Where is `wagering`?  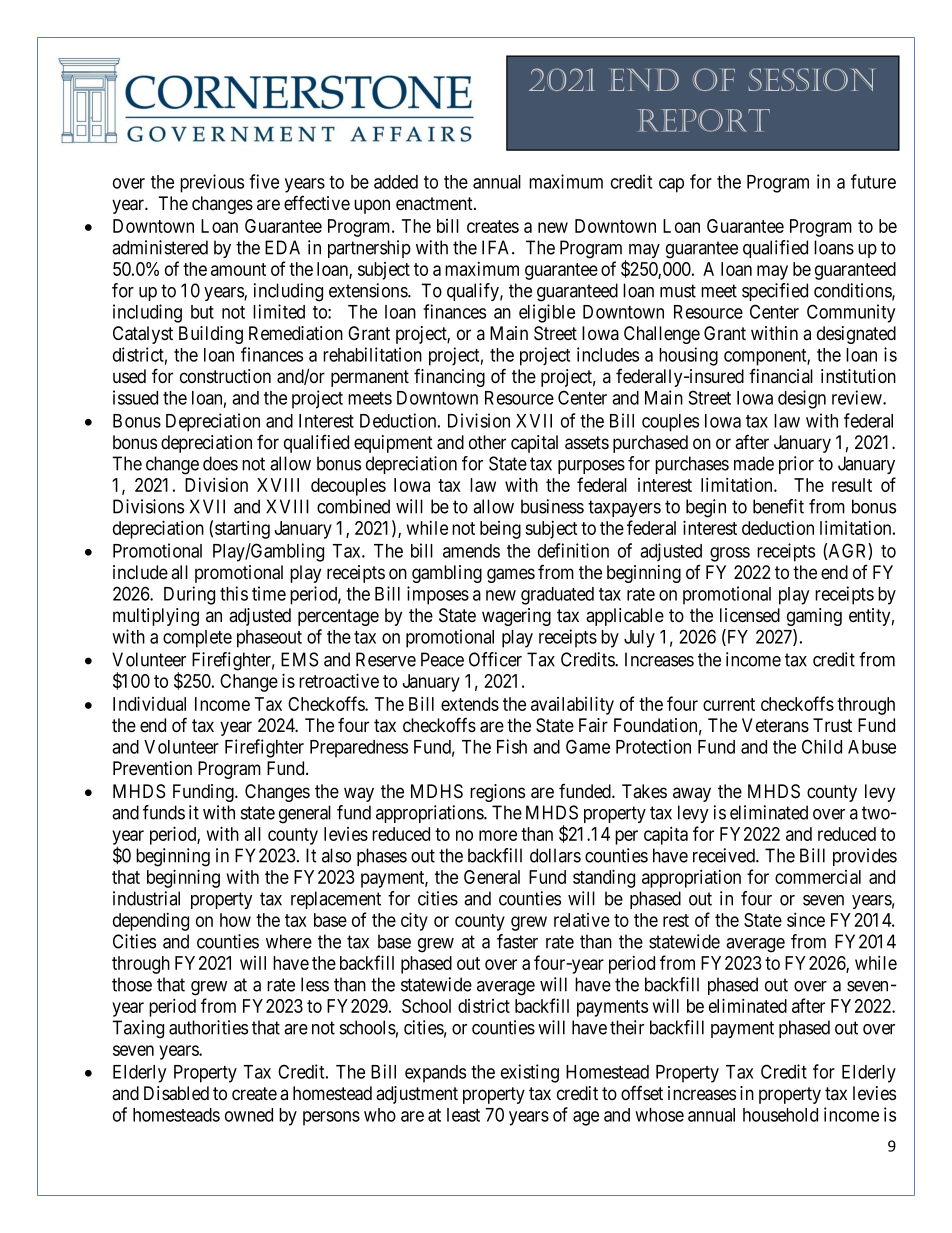
wagering is located at coordinates (516, 617).
